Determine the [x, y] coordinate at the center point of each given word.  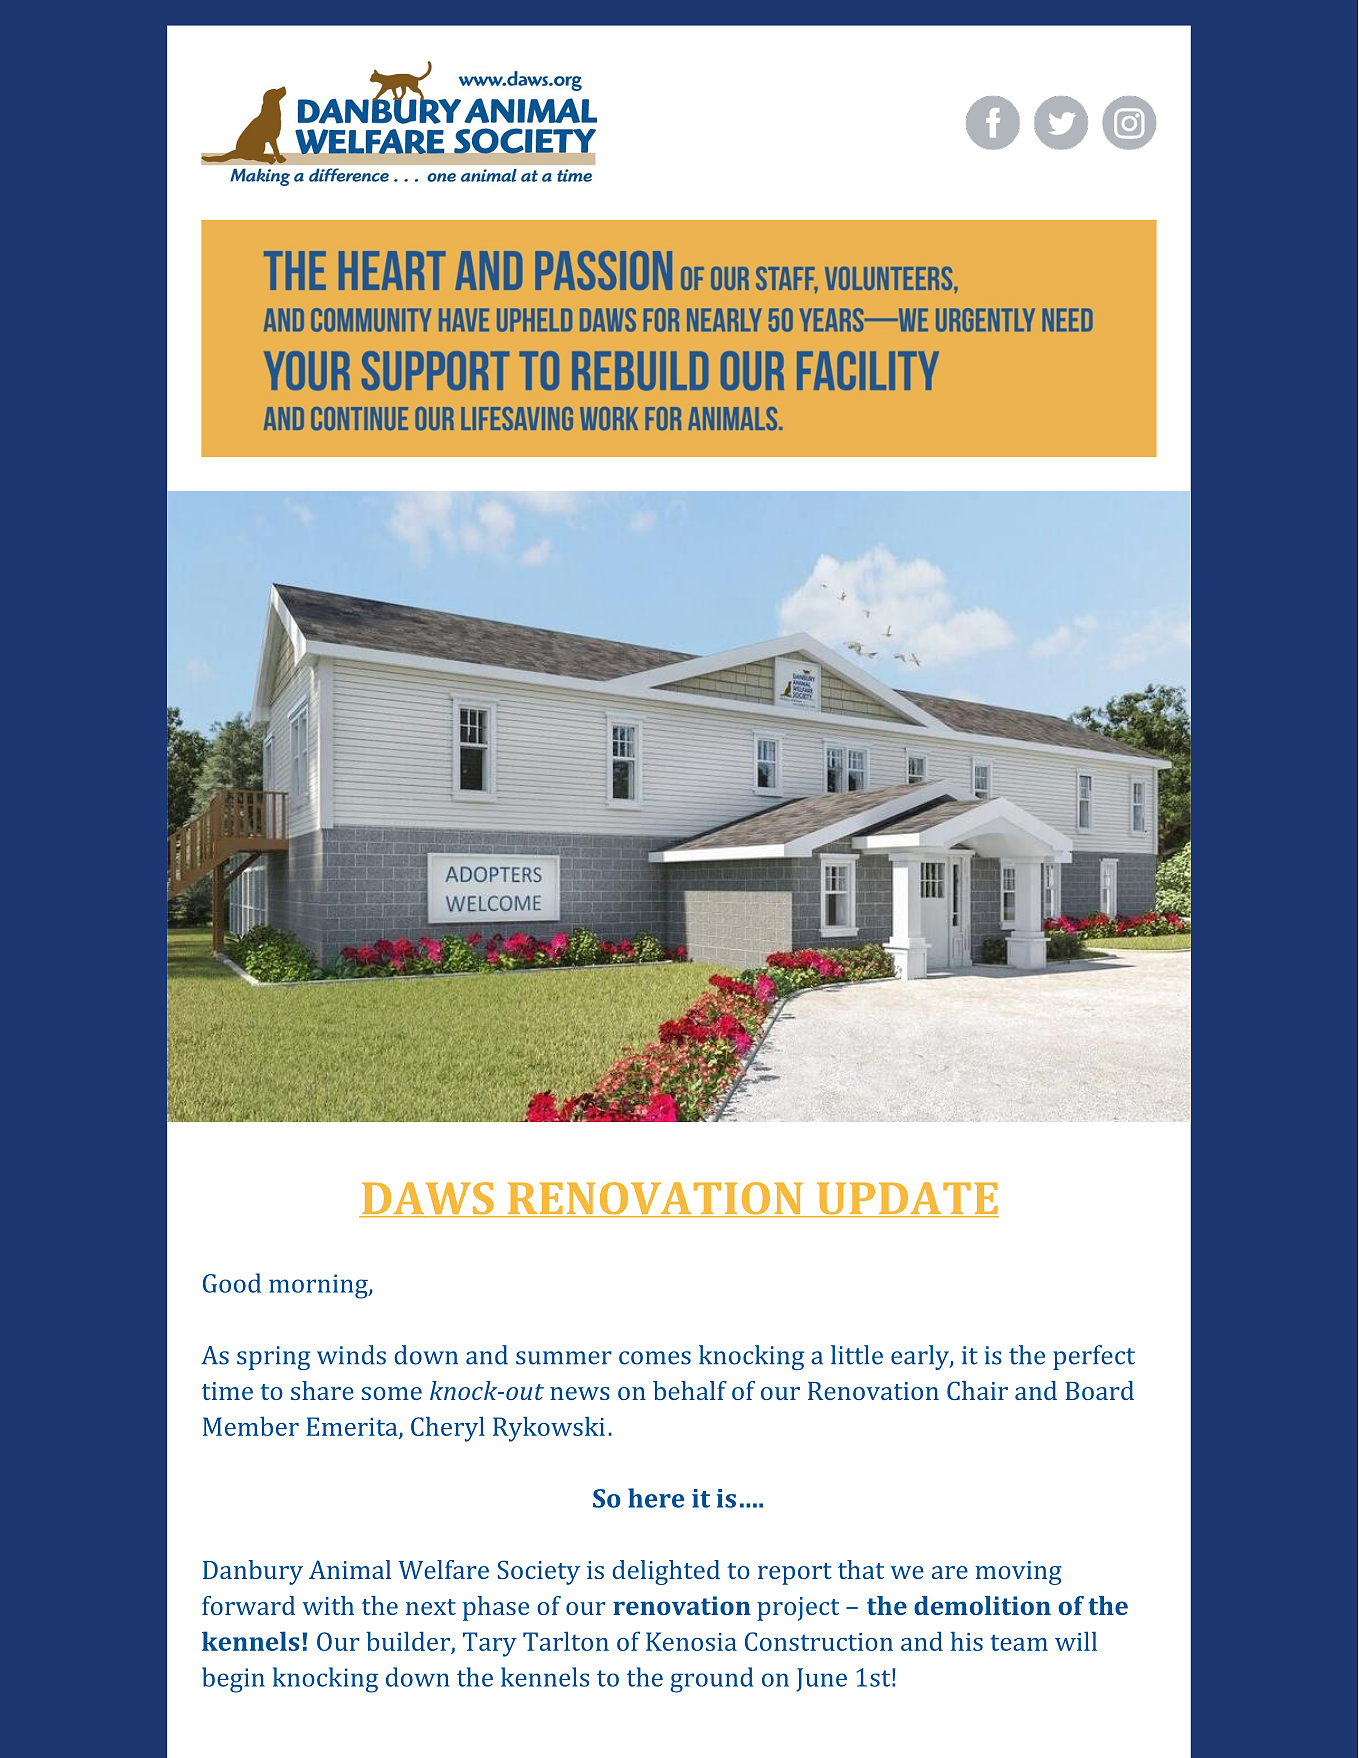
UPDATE [907, 1199]
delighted [666, 1572]
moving [1018, 1573]
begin [233, 1680]
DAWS [428, 1199]
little [857, 1355]
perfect [1094, 1357]
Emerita [353, 1427]
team [1019, 1642]
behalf [690, 1390]
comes [655, 1358]
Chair [977, 1390]
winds [351, 1355]
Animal [350, 1569]
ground [711, 1680]
